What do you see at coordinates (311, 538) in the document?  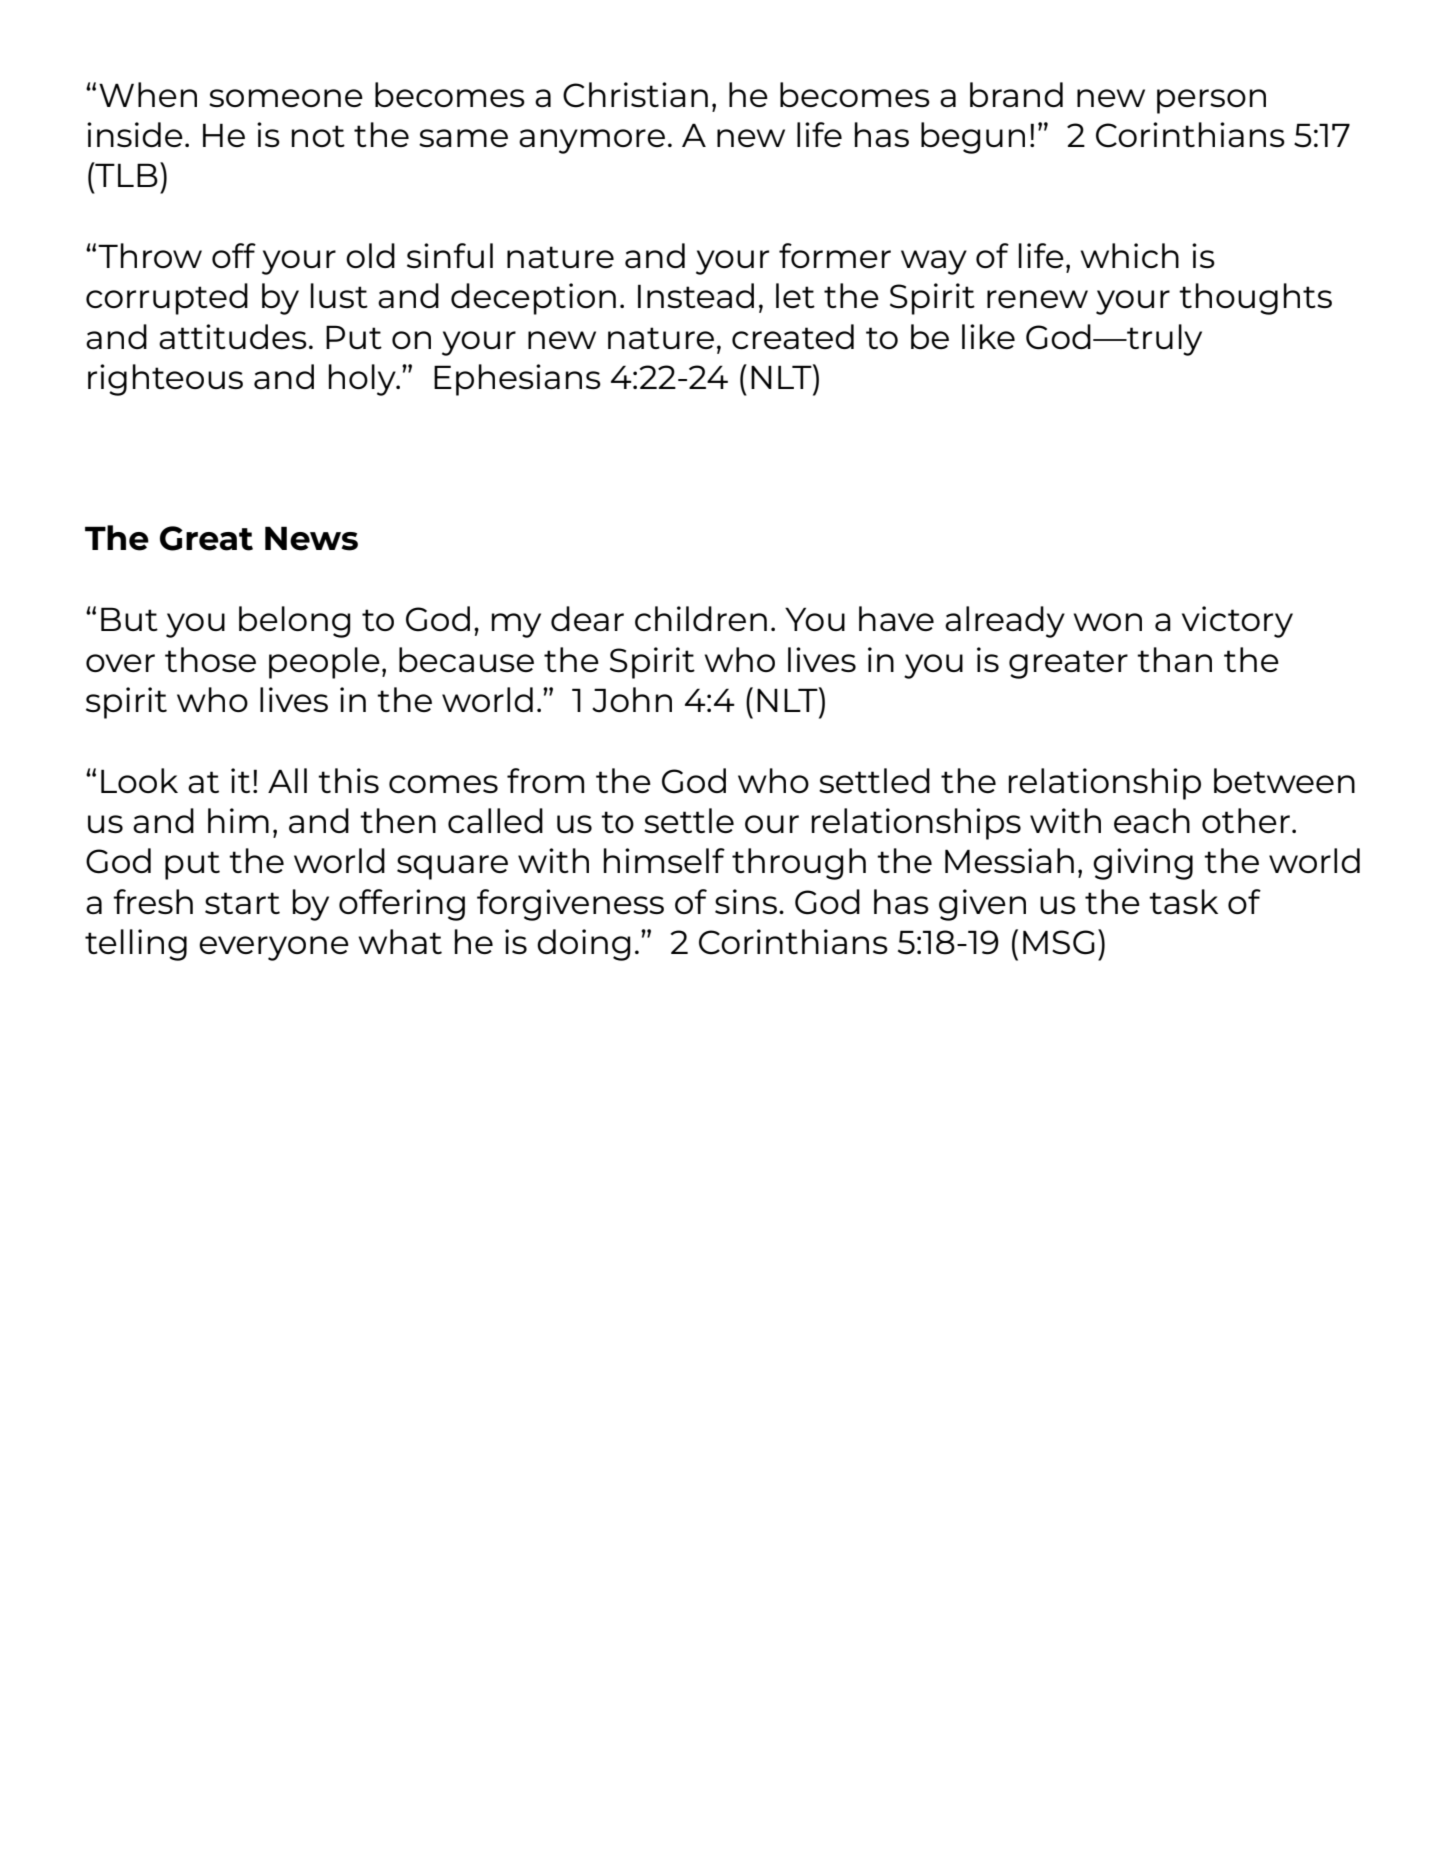 I see `News` at bounding box center [311, 538].
